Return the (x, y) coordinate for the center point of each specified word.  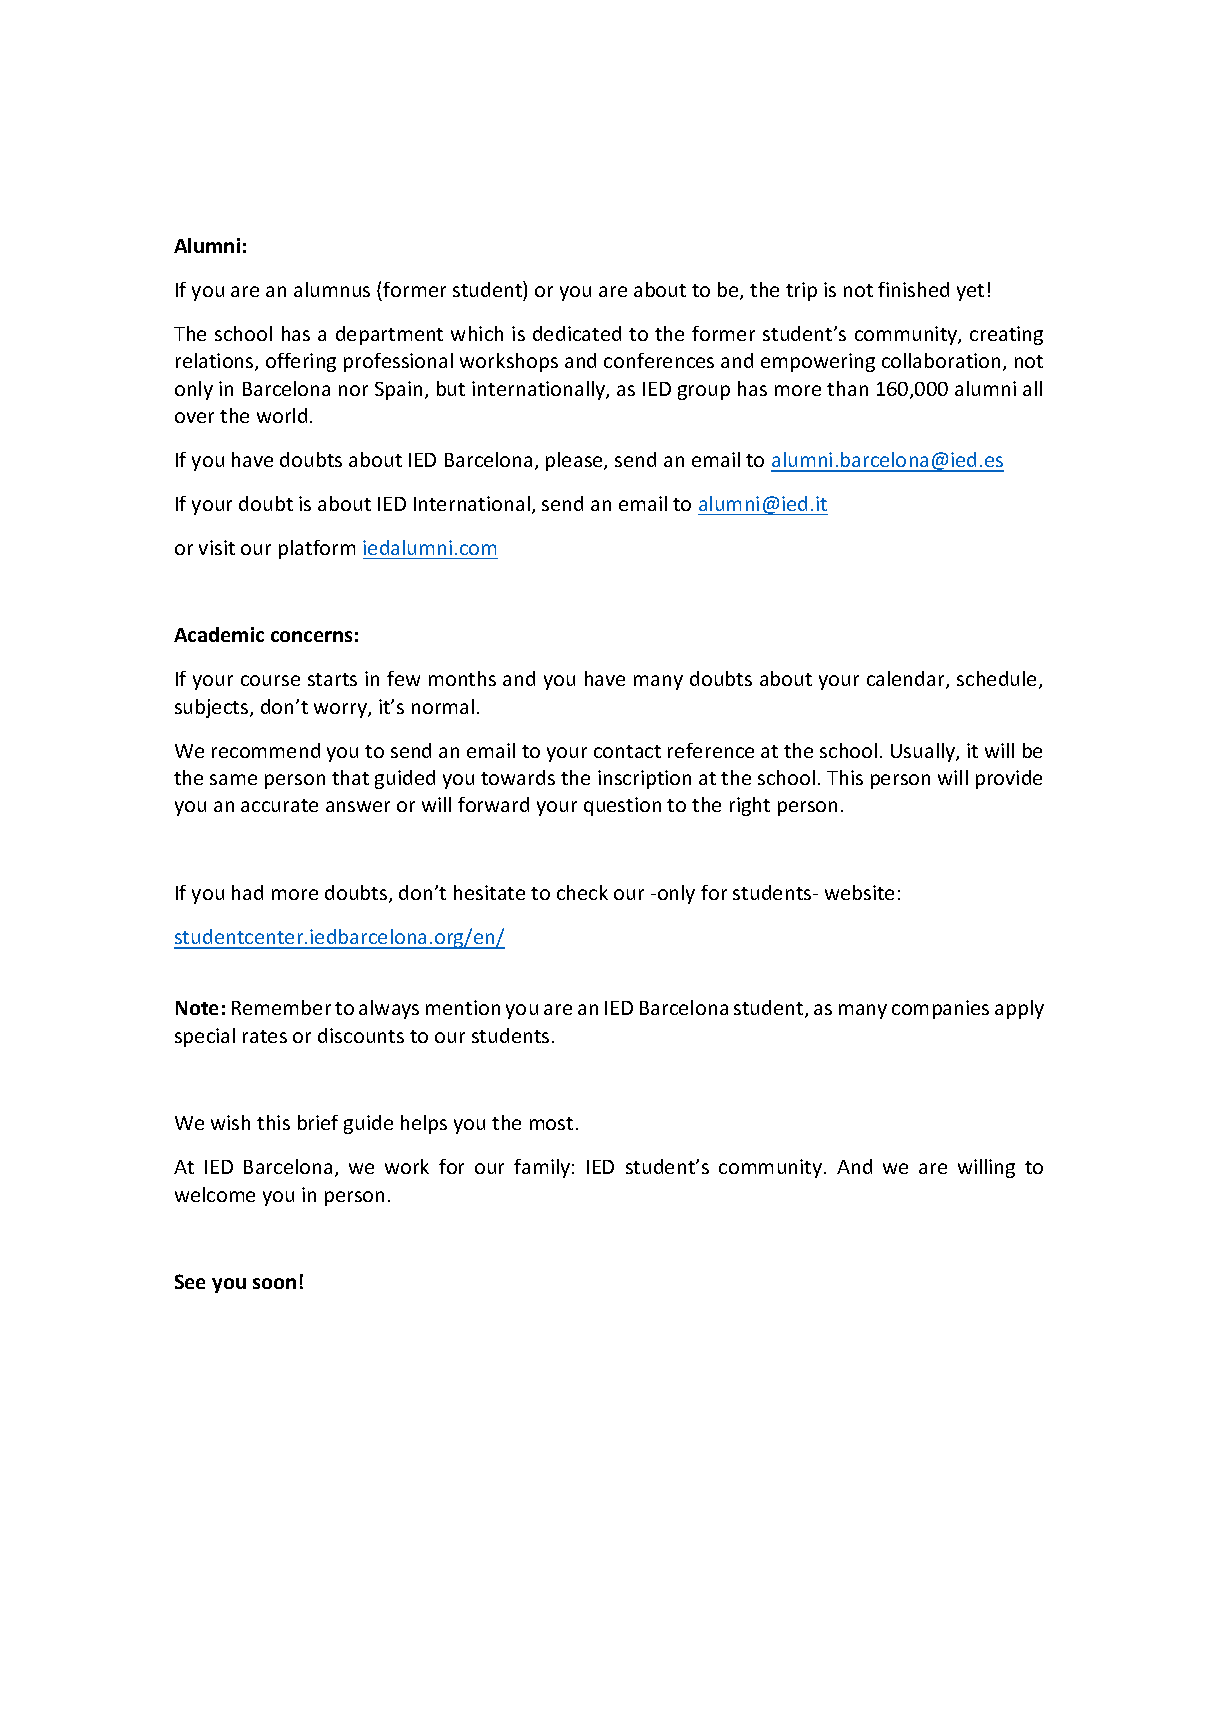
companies (940, 1009)
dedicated (577, 333)
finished (913, 289)
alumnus (332, 289)
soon (274, 1283)
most (551, 1123)
